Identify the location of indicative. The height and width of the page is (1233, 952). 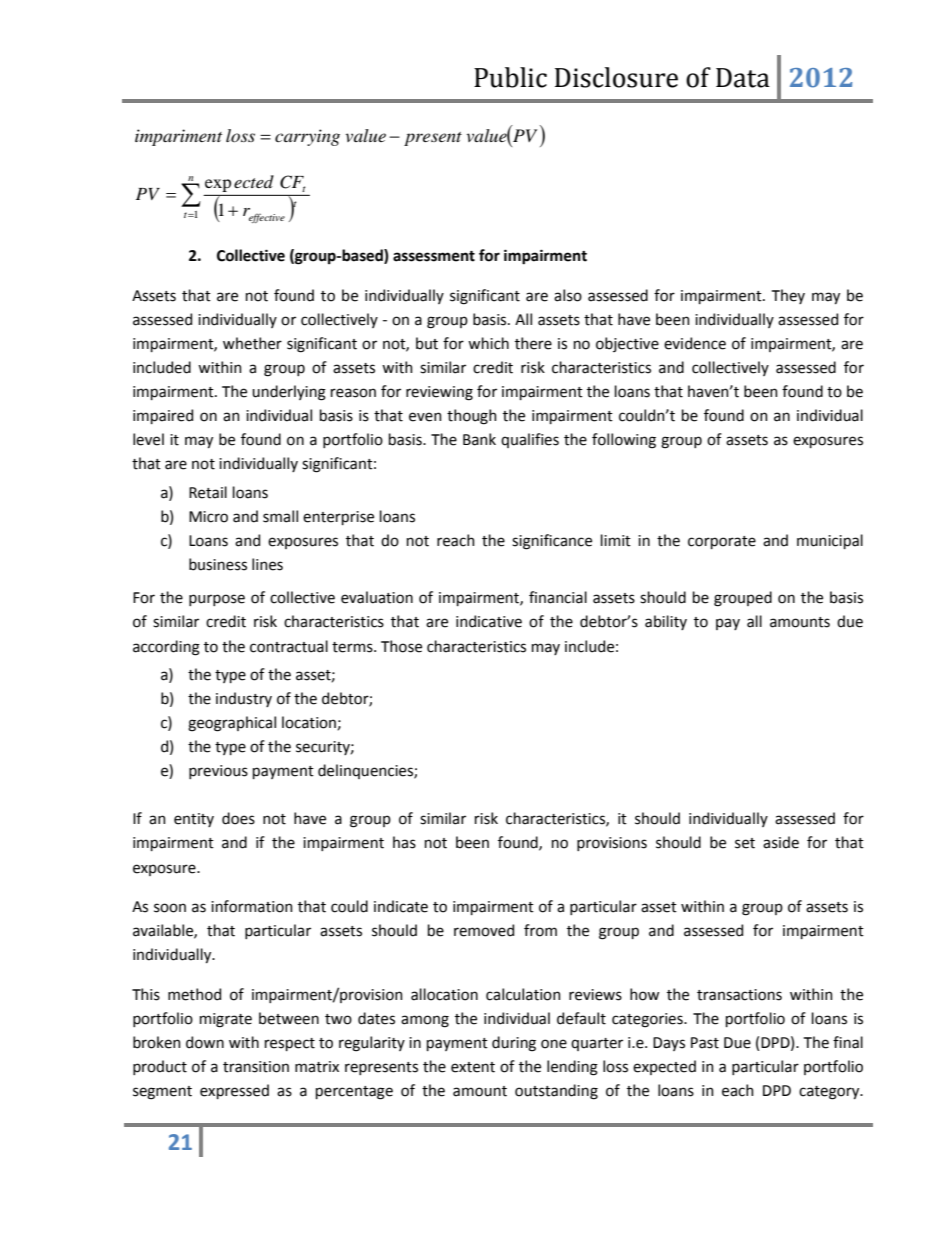
(489, 621).
